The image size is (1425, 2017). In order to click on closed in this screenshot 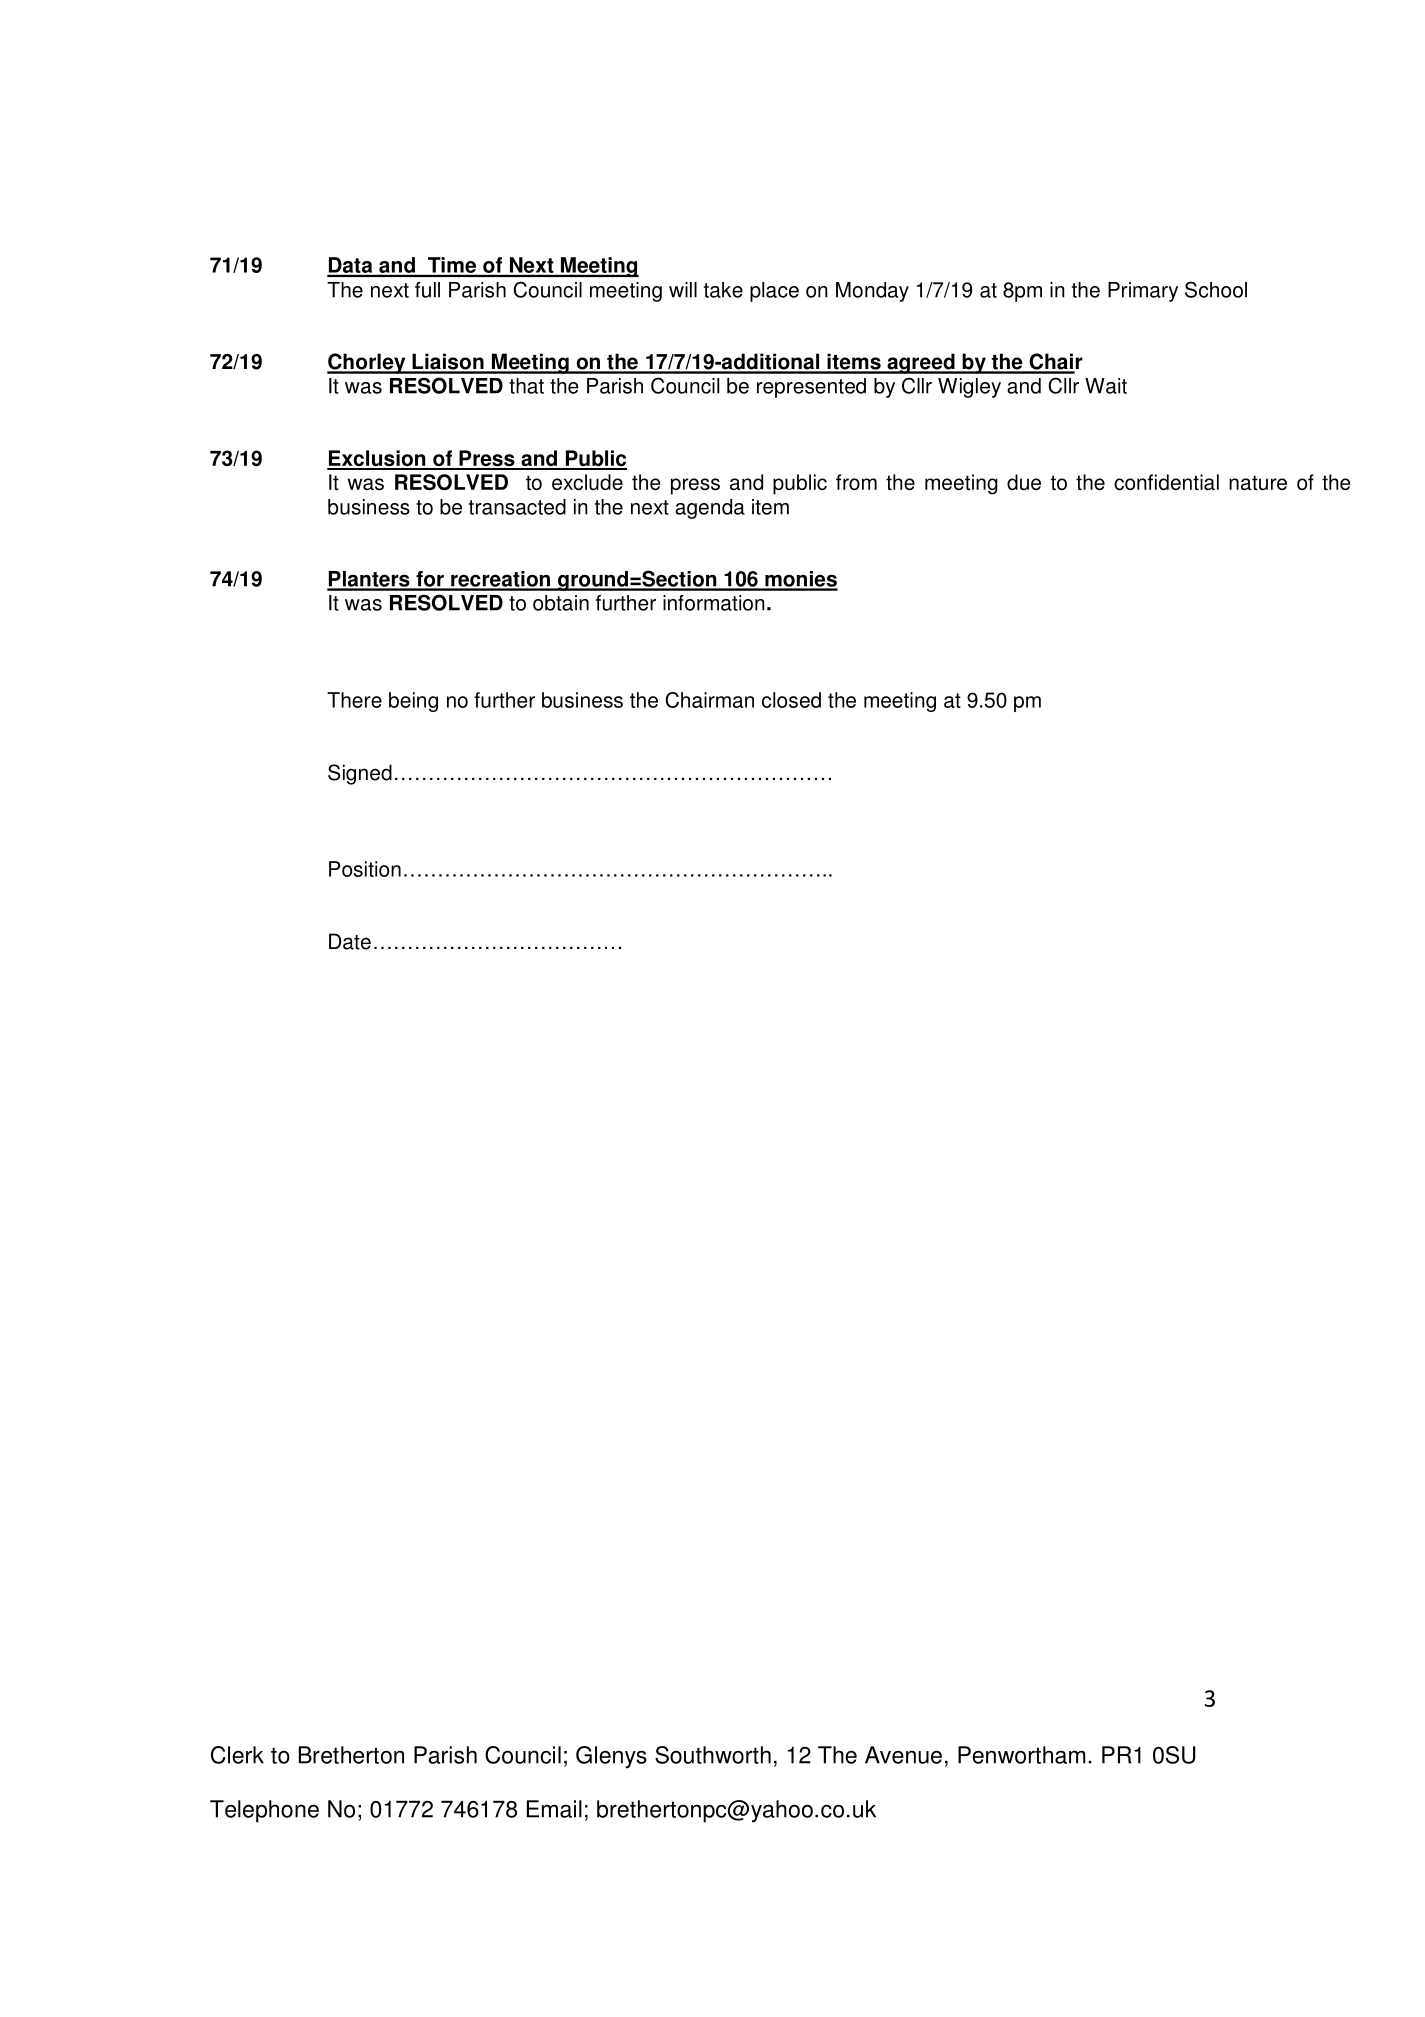, I will do `click(791, 700)`.
